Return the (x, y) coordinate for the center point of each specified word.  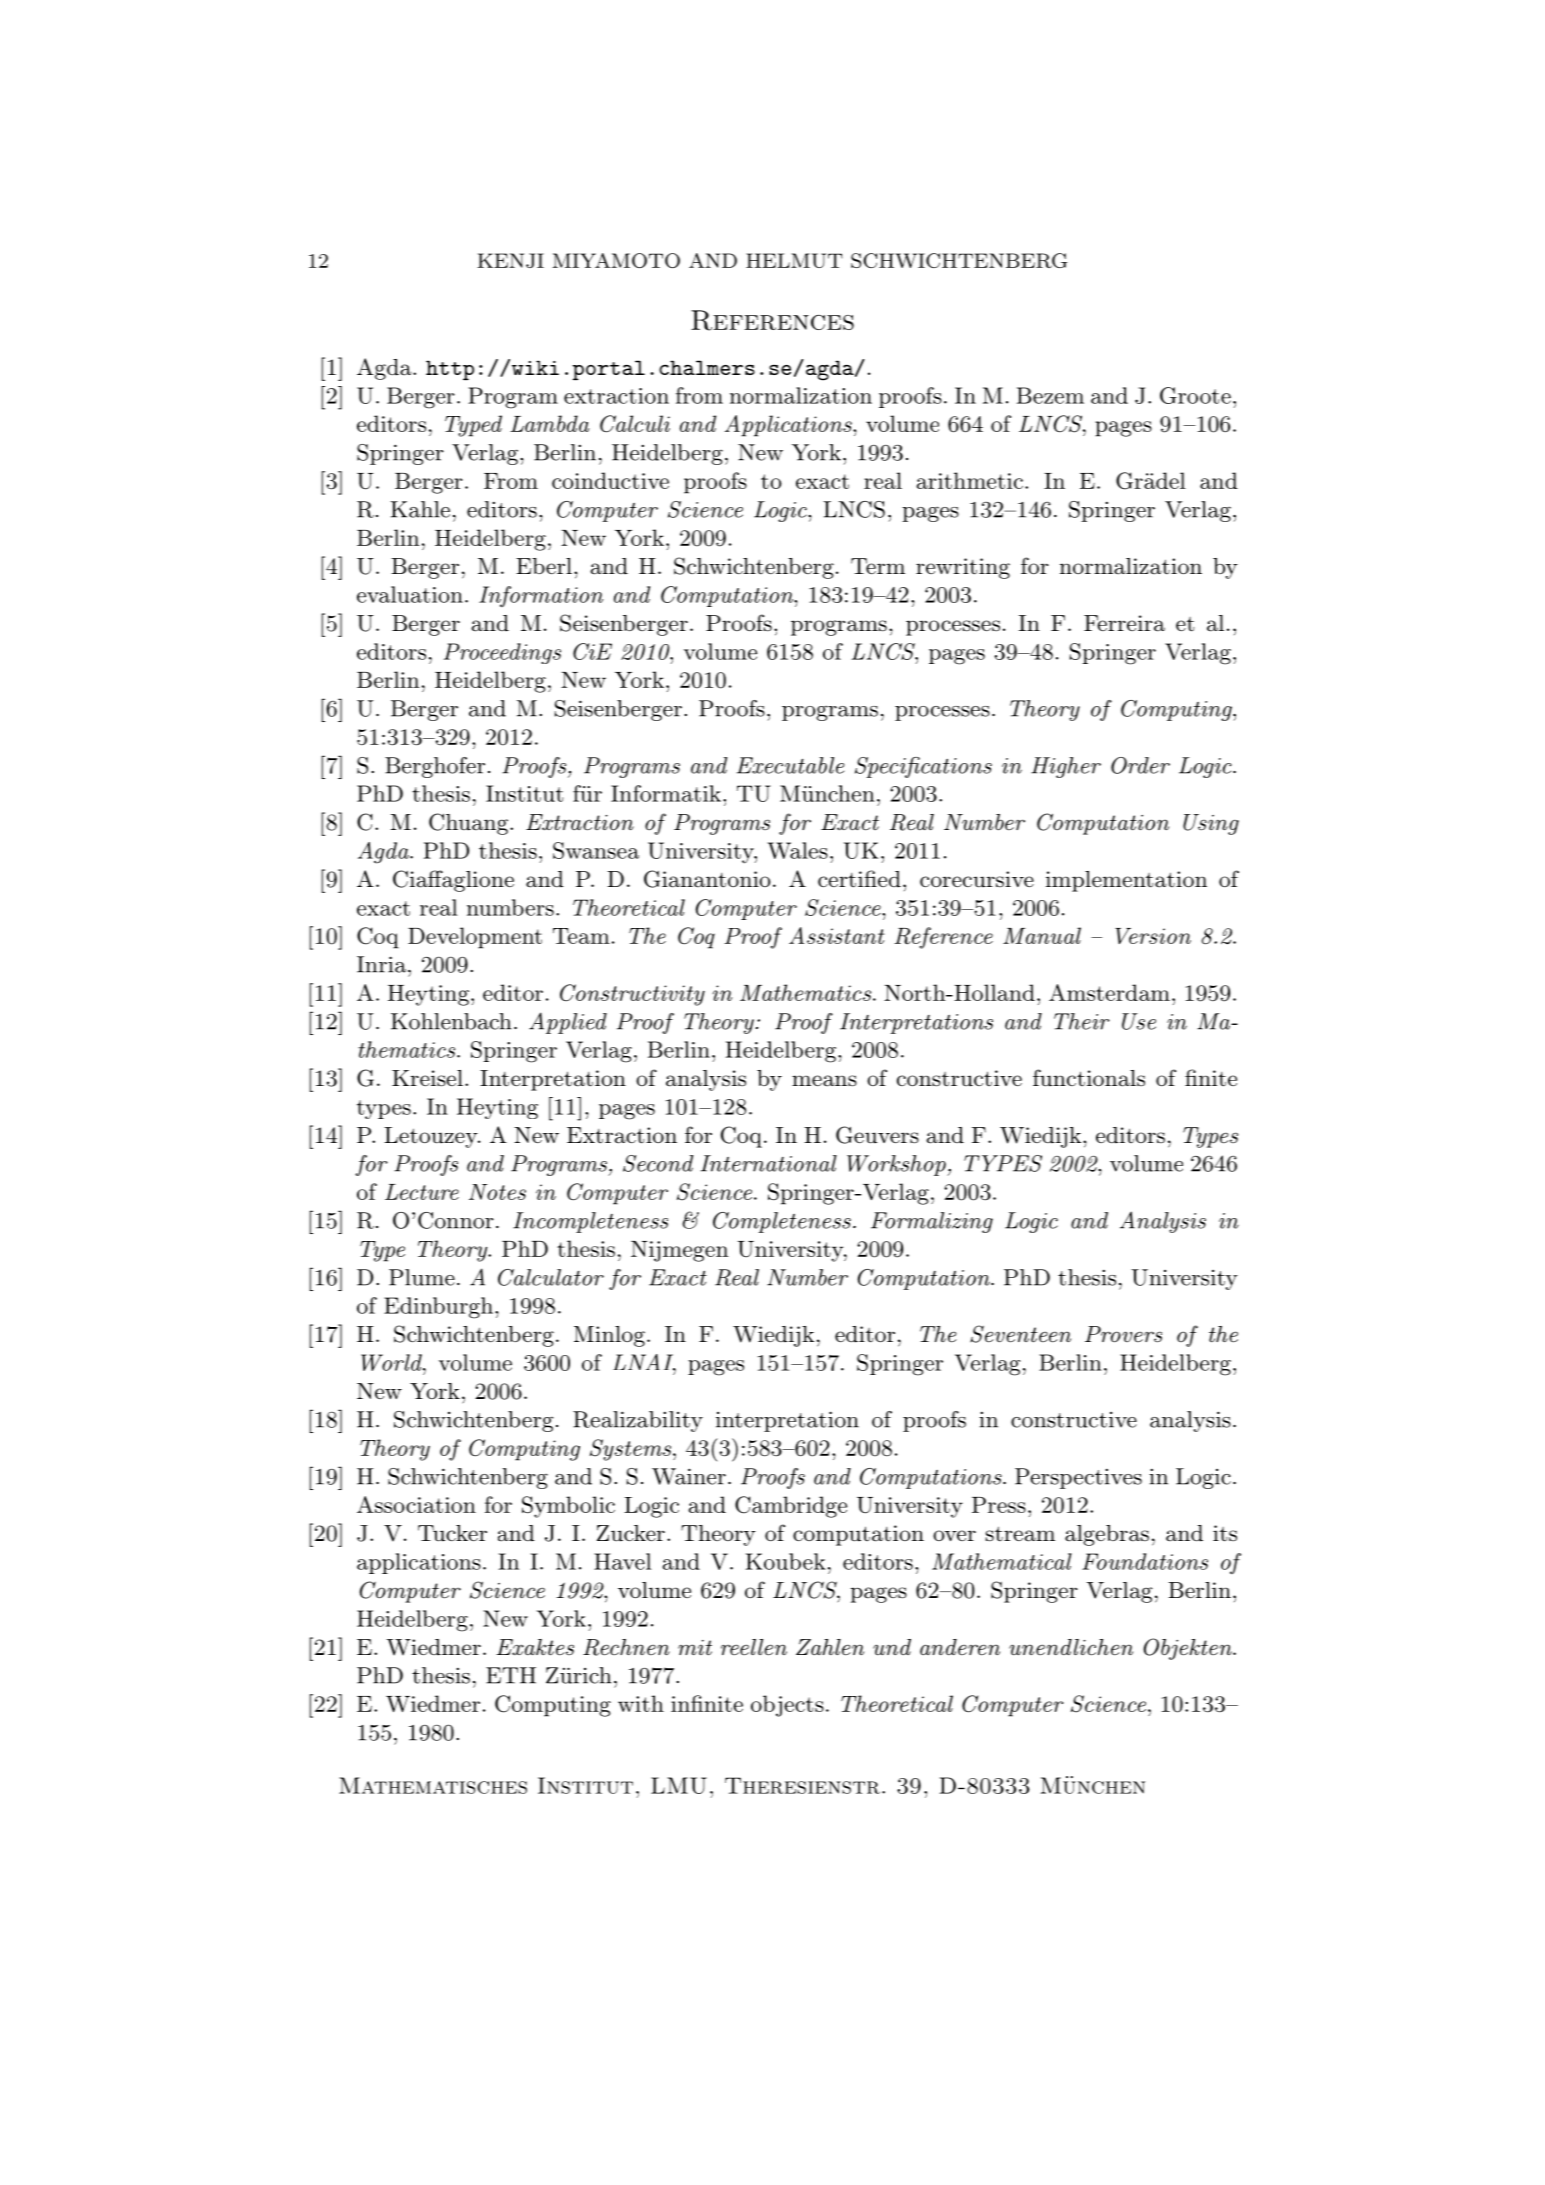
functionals (1089, 1078)
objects (787, 1706)
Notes (497, 1192)
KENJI (510, 260)
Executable (790, 765)
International (768, 1163)
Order (1140, 765)
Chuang (468, 824)
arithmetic (970, 480)
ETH (511, 1675)
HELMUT (794, 260)
